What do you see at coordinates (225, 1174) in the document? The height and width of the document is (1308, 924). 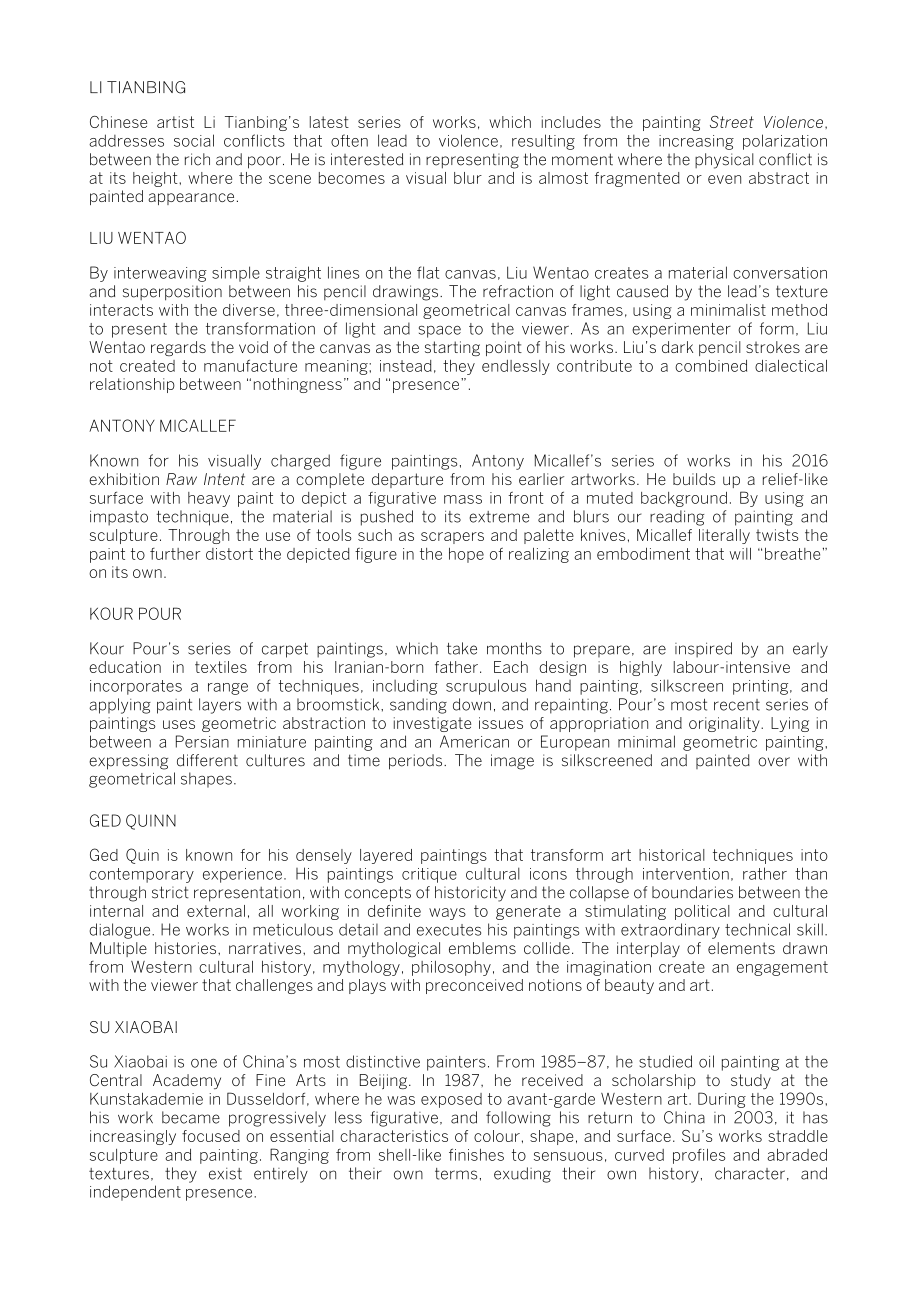 I see `exist` at bounding box center [225, 1174].
